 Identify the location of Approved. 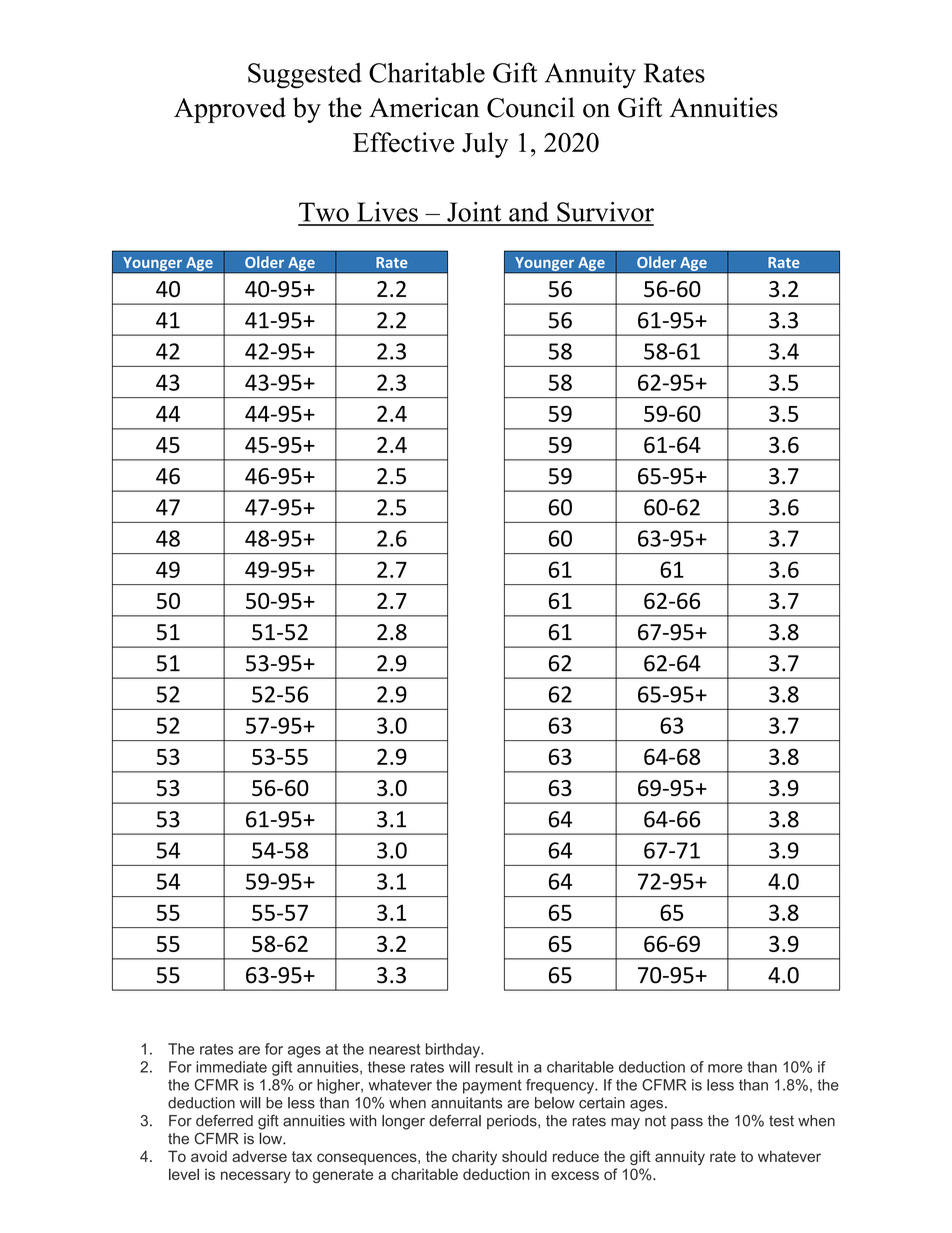
(230, 110).
